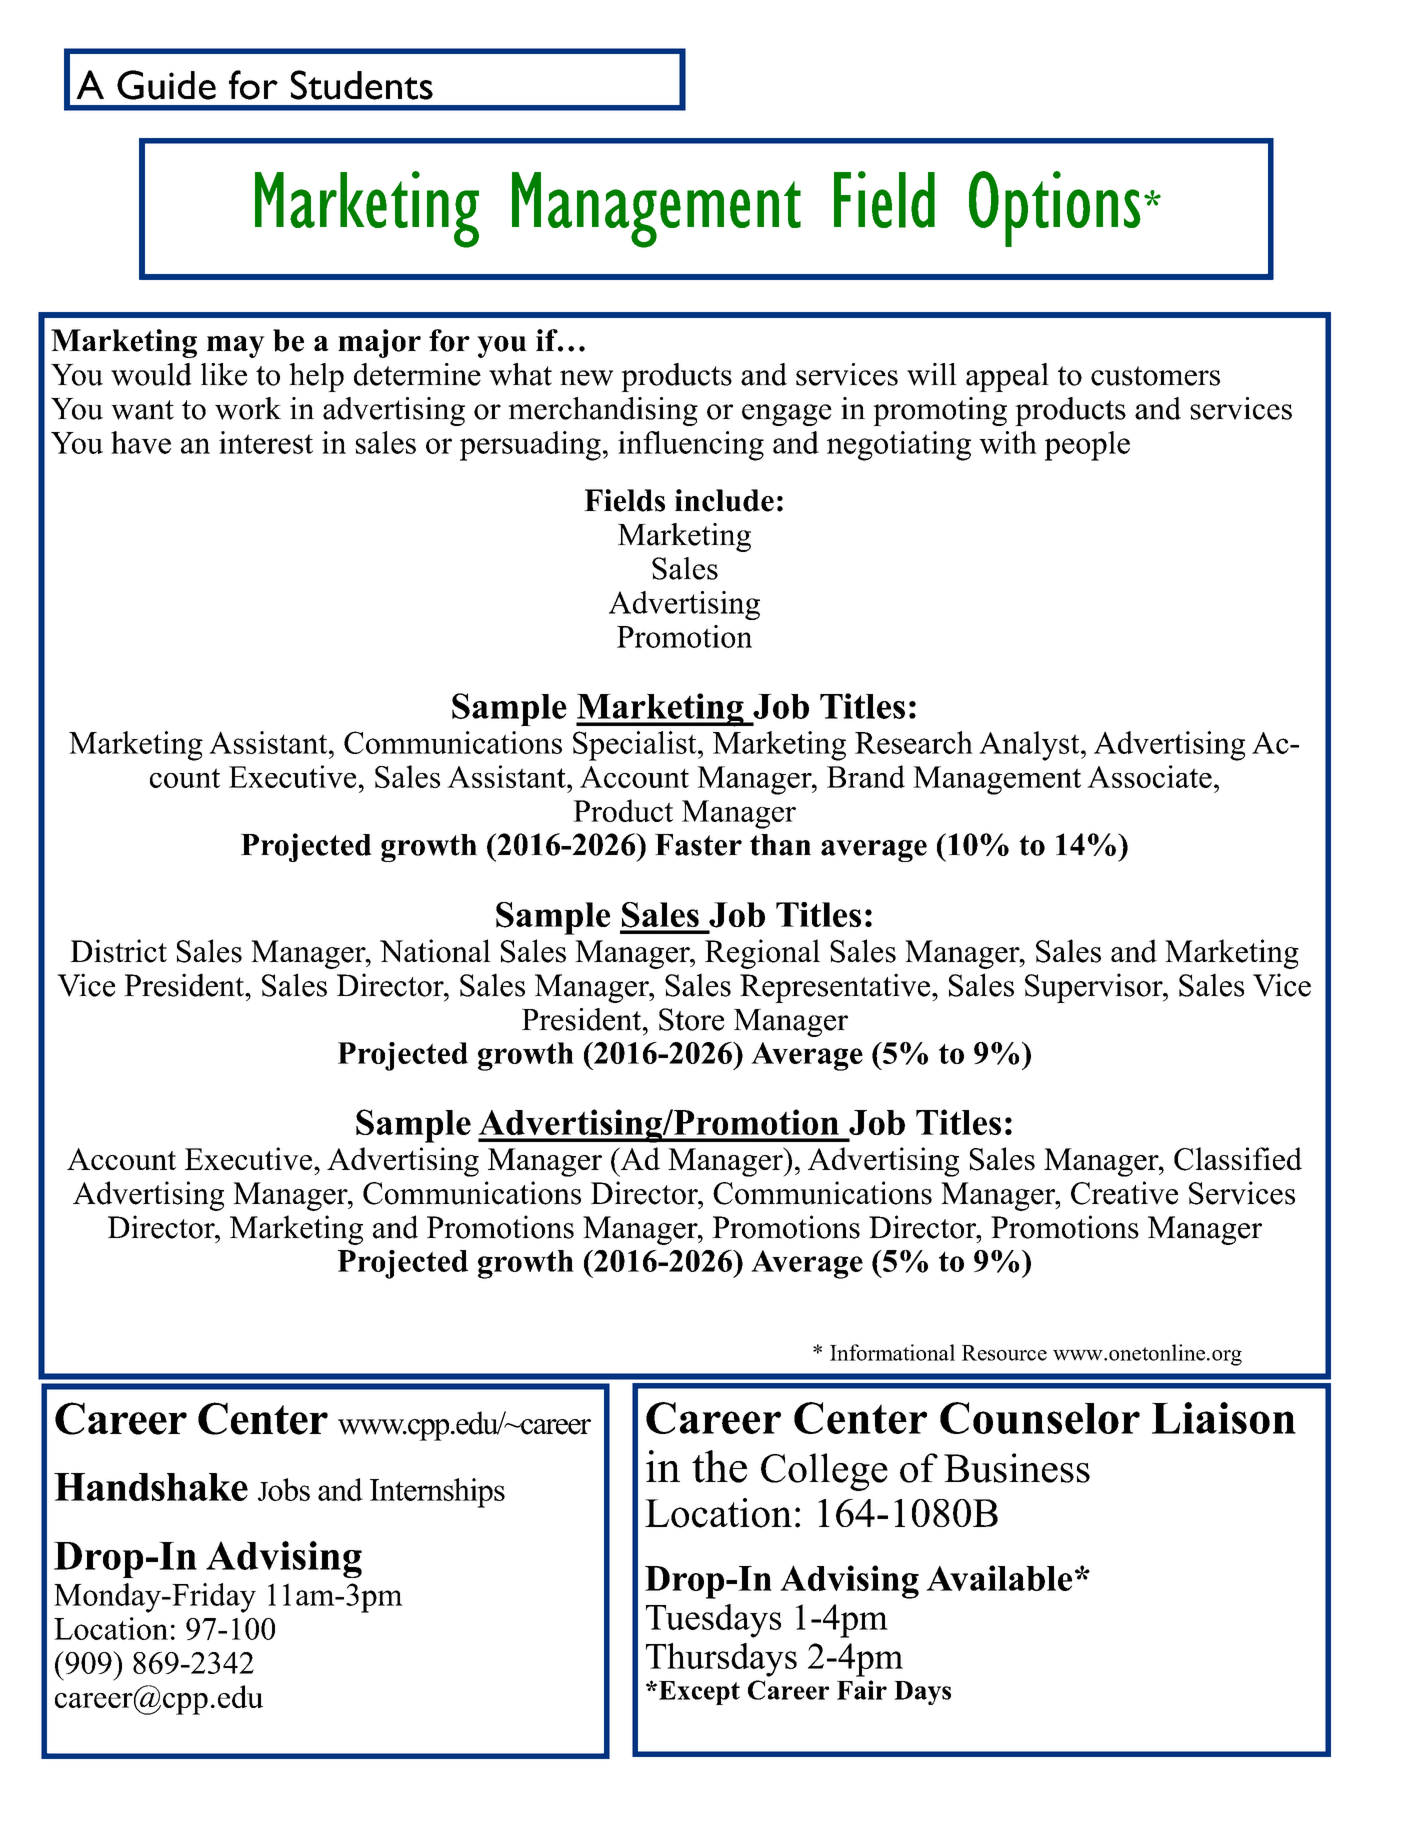 The image size is (1408, 1822). Describe the element at coordinates (1055, 209) in the document. I see `Options` at that location.
